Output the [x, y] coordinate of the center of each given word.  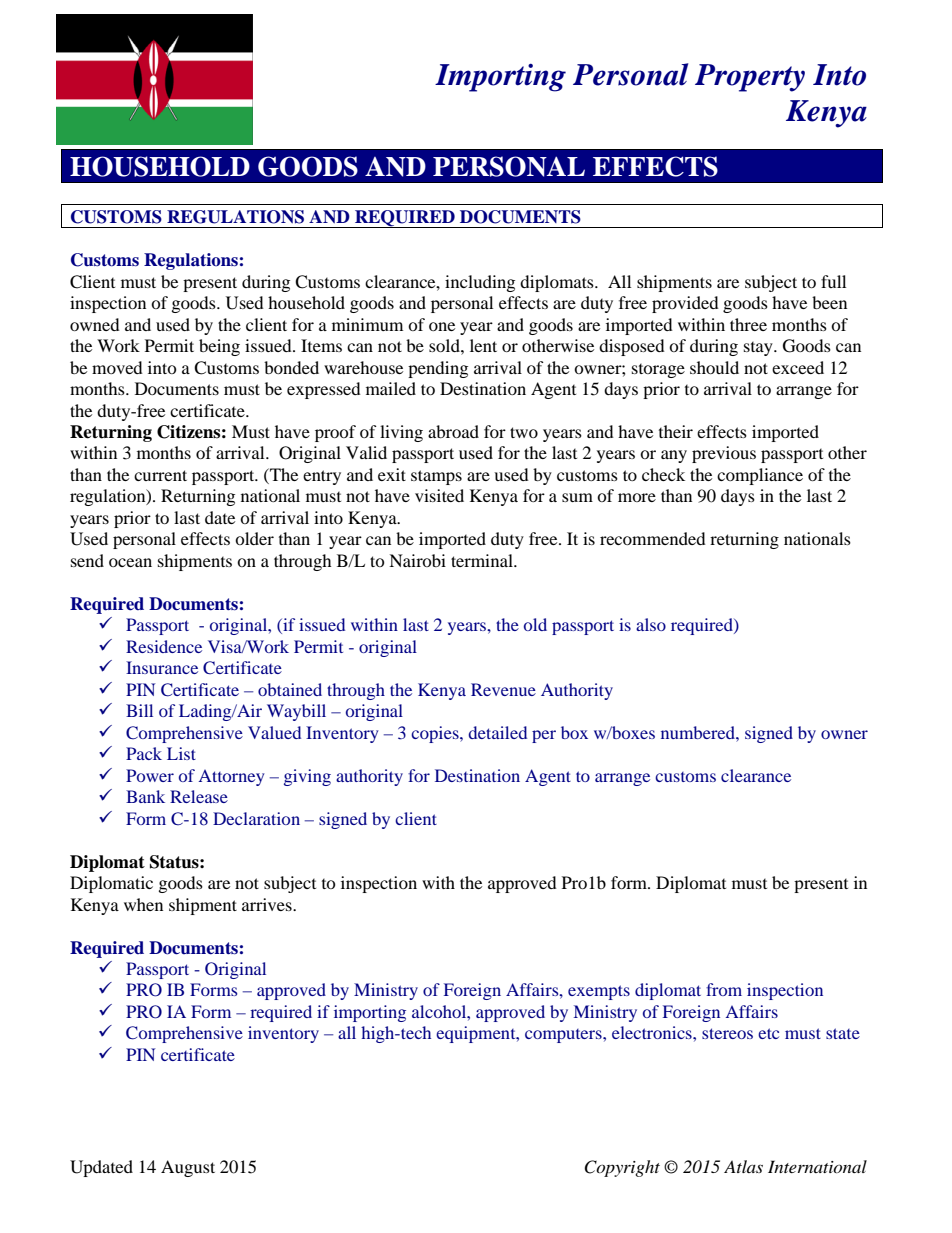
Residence [164, 646]
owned [95, 324]
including [480, 283]
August [188, 1168]
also [651, 624]
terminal [483, 560]
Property [750, 78]
